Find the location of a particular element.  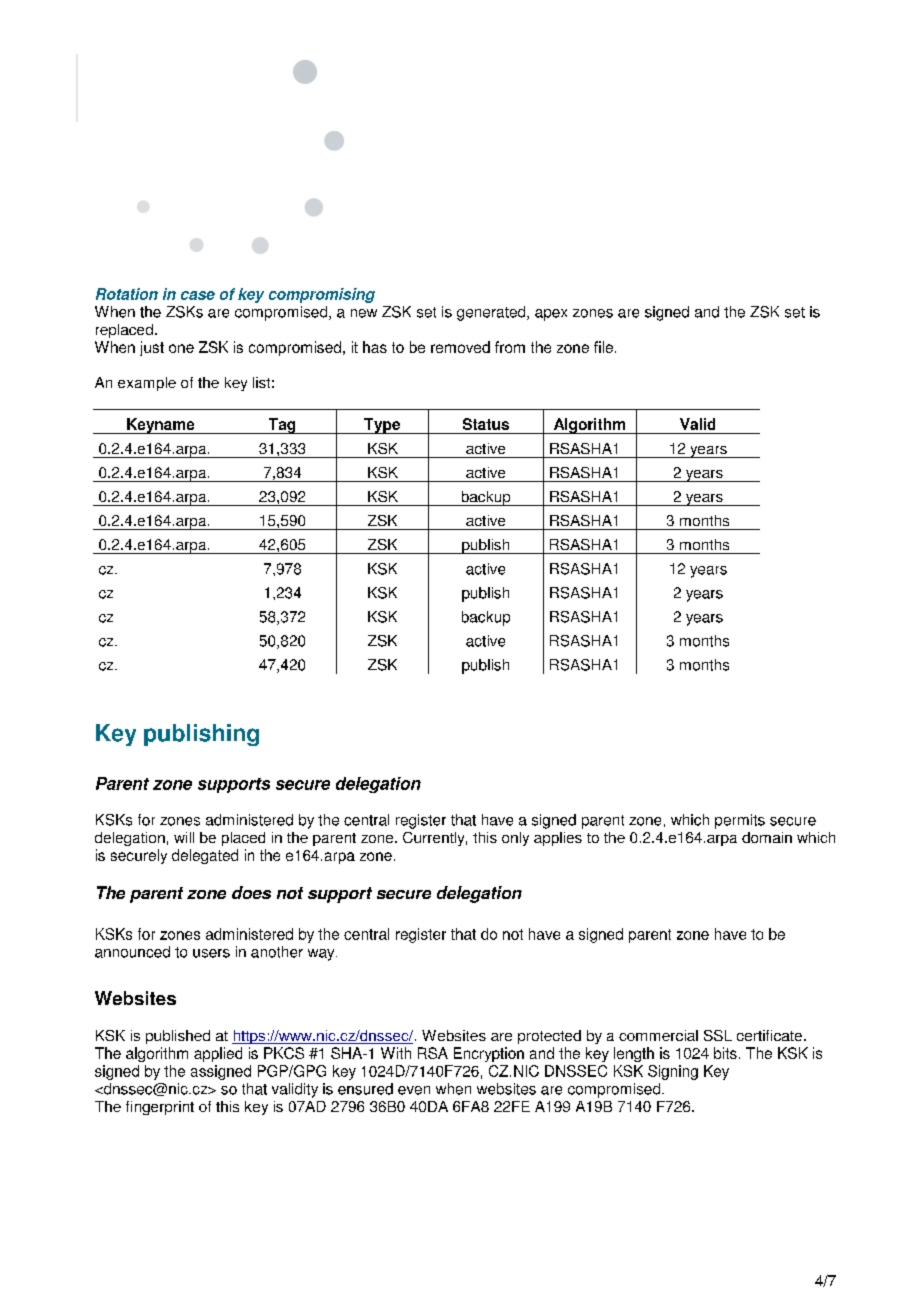

will is located at coordinates (184, 837).
